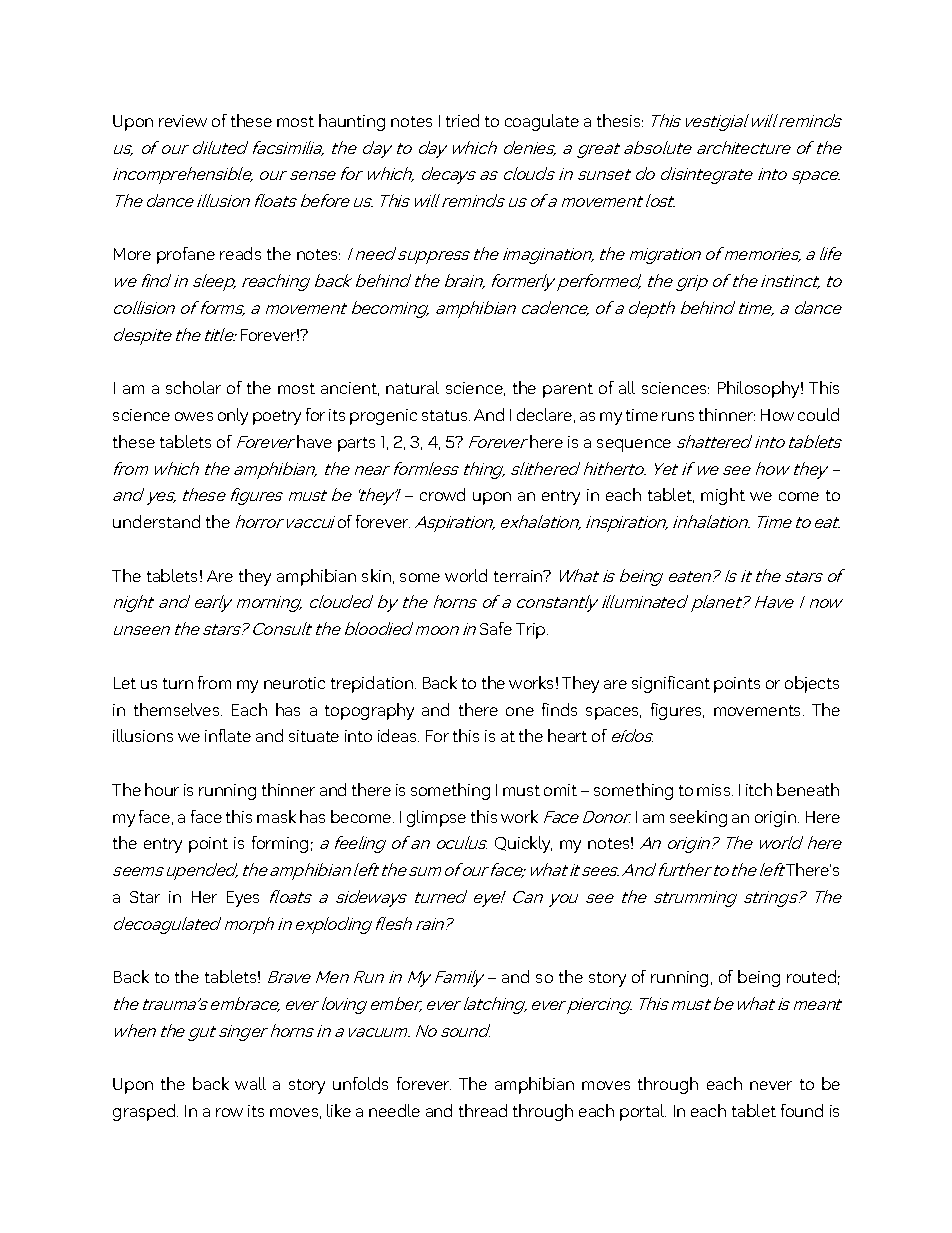 This page has width=952, height=1233. What do you see at coordinates (462, 120) in the page?
I see `tried` at bounding box center [462, 120].
